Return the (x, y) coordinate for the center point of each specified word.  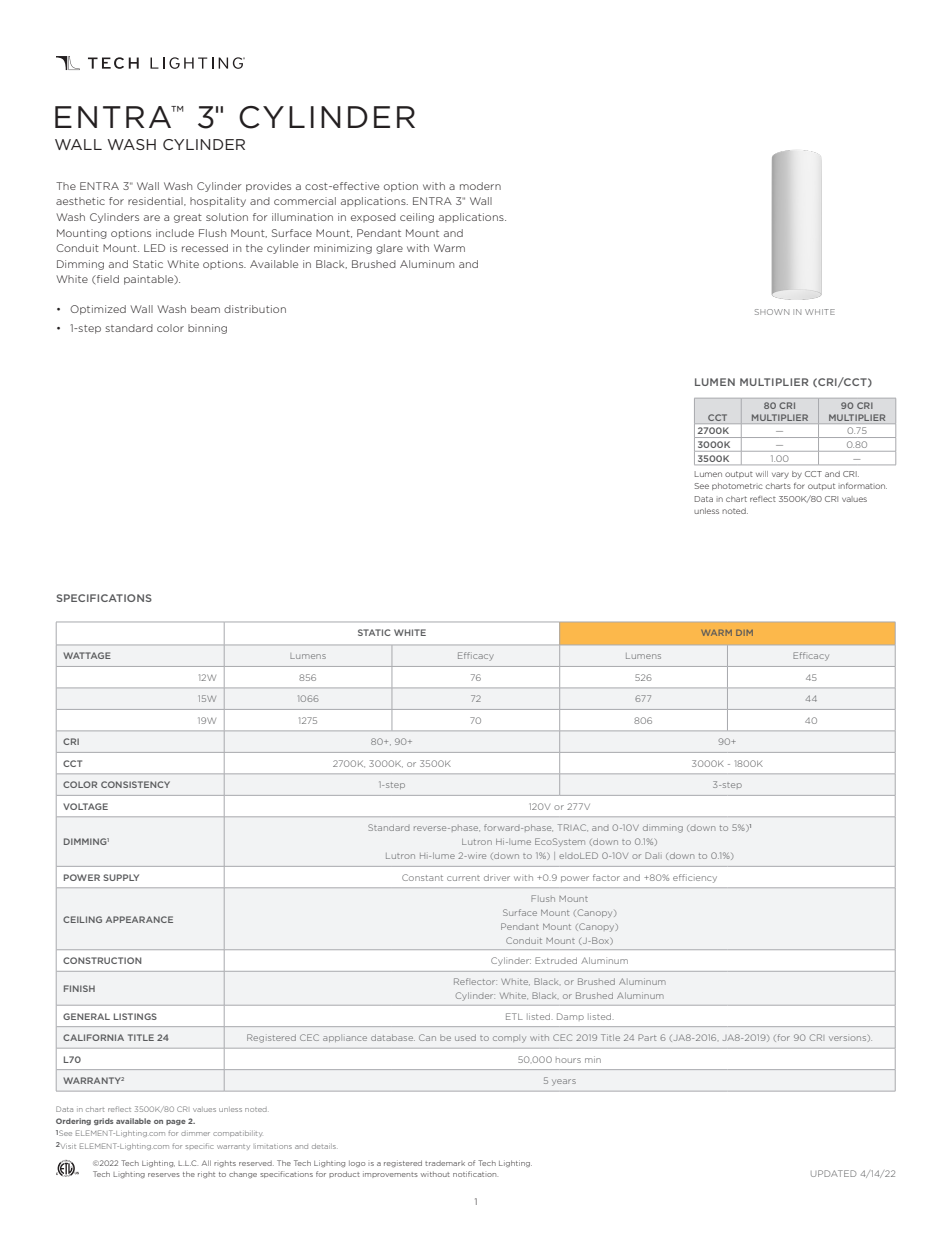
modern (480, 186)
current (463, 878)
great (188, 218)
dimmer (195, 1133)
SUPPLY (121, 877)
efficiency (695, 878)
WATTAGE (87, 655)
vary (780, 475)
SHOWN (772, 312)
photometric (737, 486)
